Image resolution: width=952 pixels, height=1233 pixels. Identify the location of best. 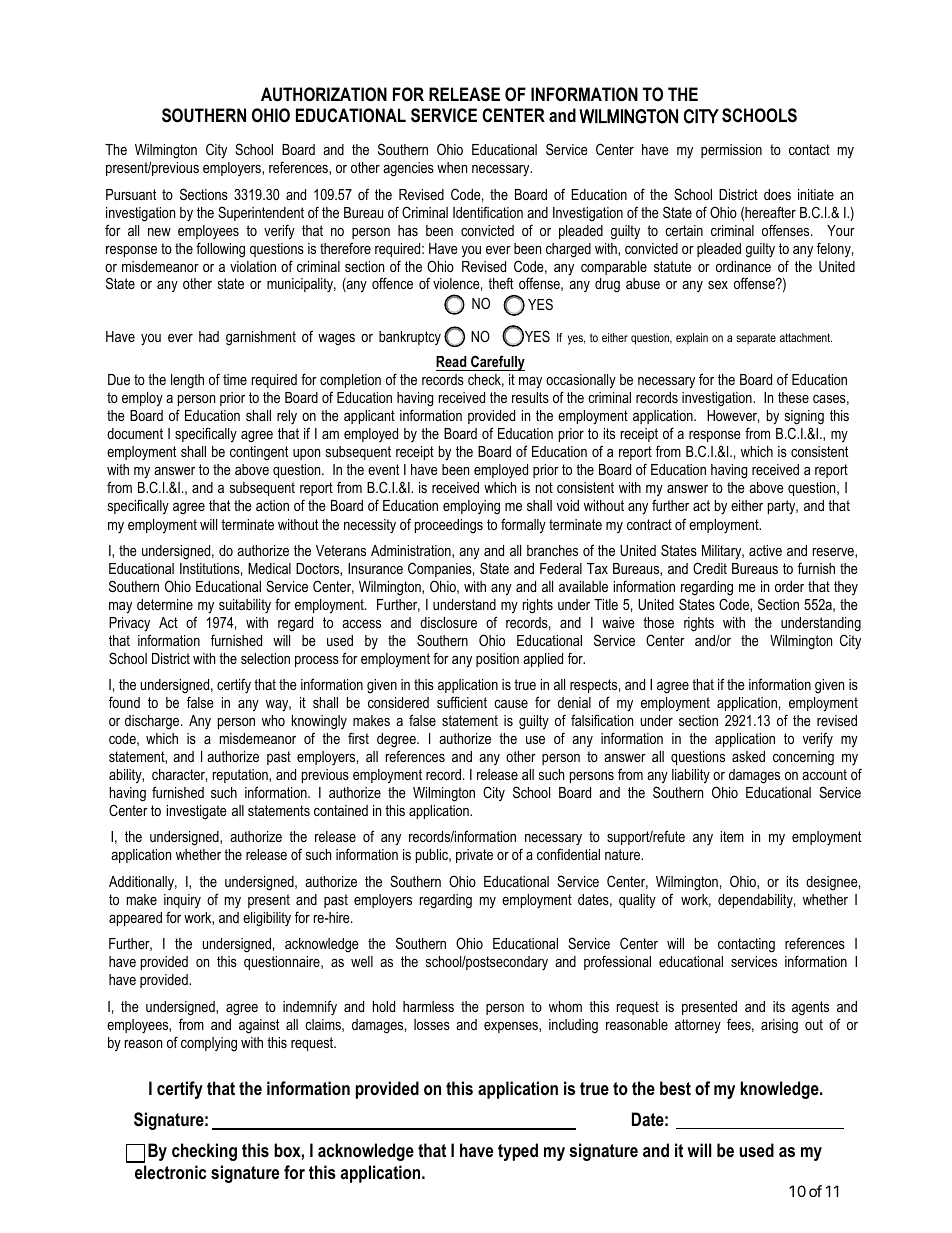
(675, 1088).
